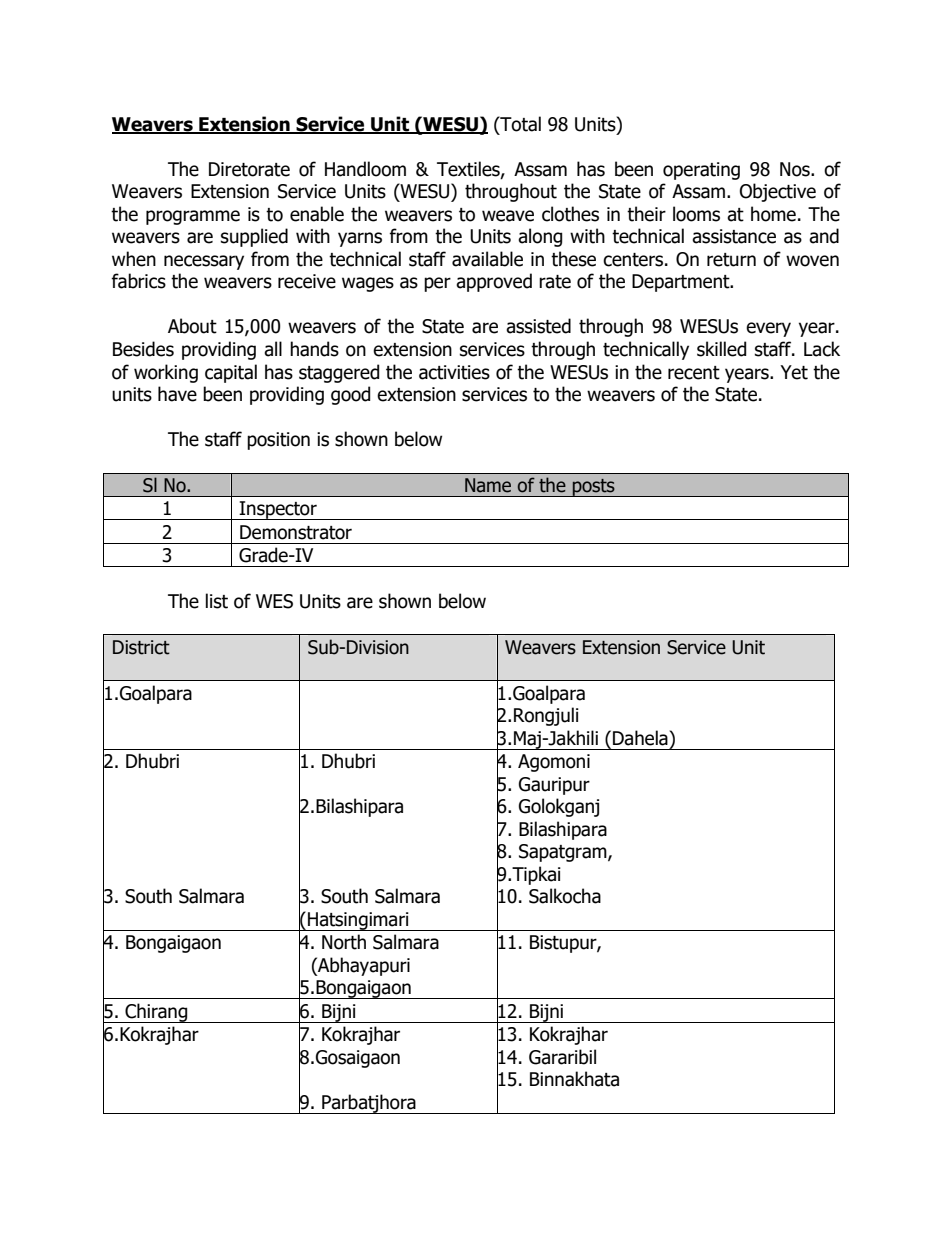 This document has height=1233, width=952. Describe the element at coordinates (694, 373) in the document. I see `recent` at that location.
